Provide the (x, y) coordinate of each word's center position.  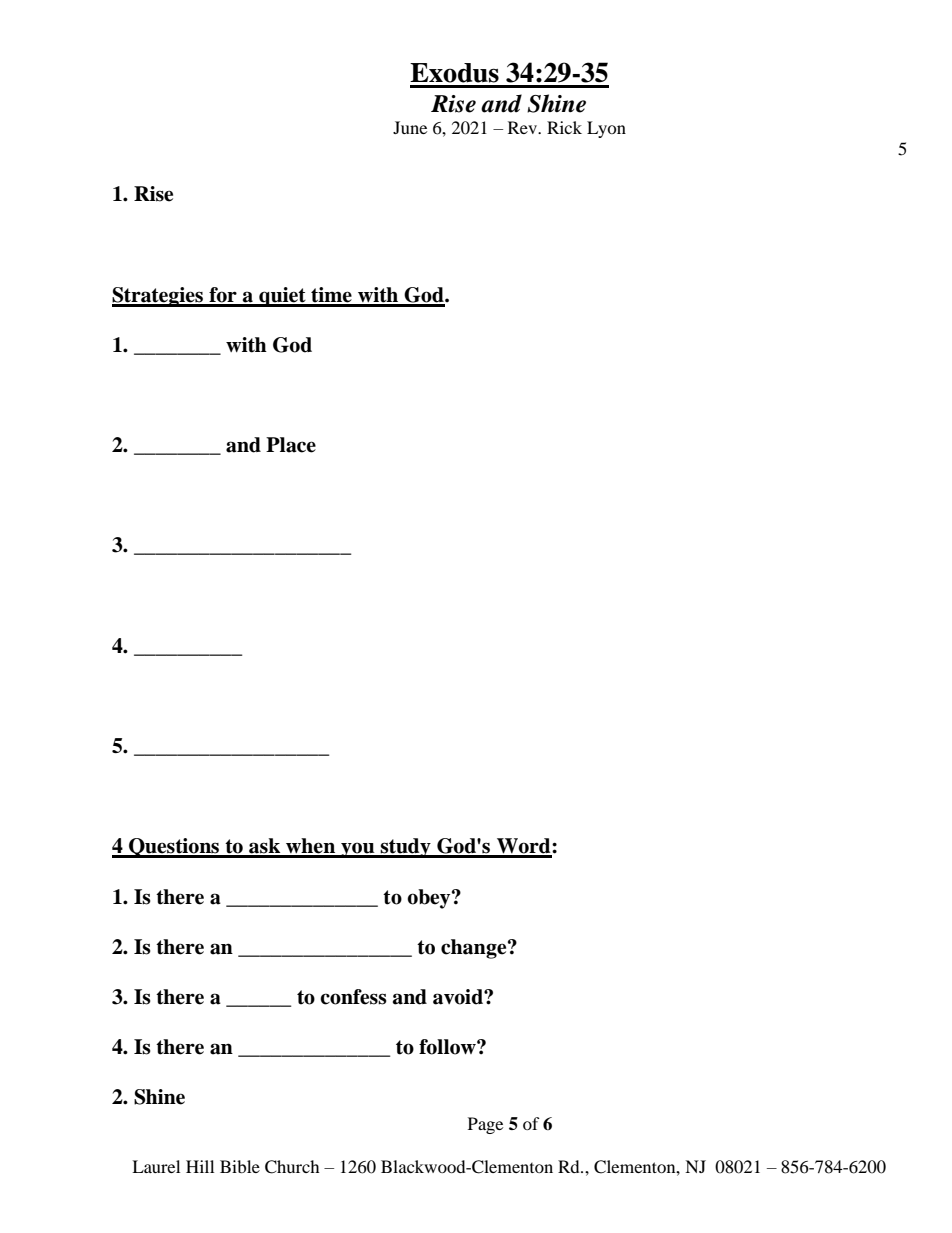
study (405, 848)
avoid (459, 997)
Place (291, 445)
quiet (282, 297)
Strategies (158, 297)
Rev (523, 127)
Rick (564, 127)
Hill (200, 1166)
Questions (174, 848)
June (410, 127)
